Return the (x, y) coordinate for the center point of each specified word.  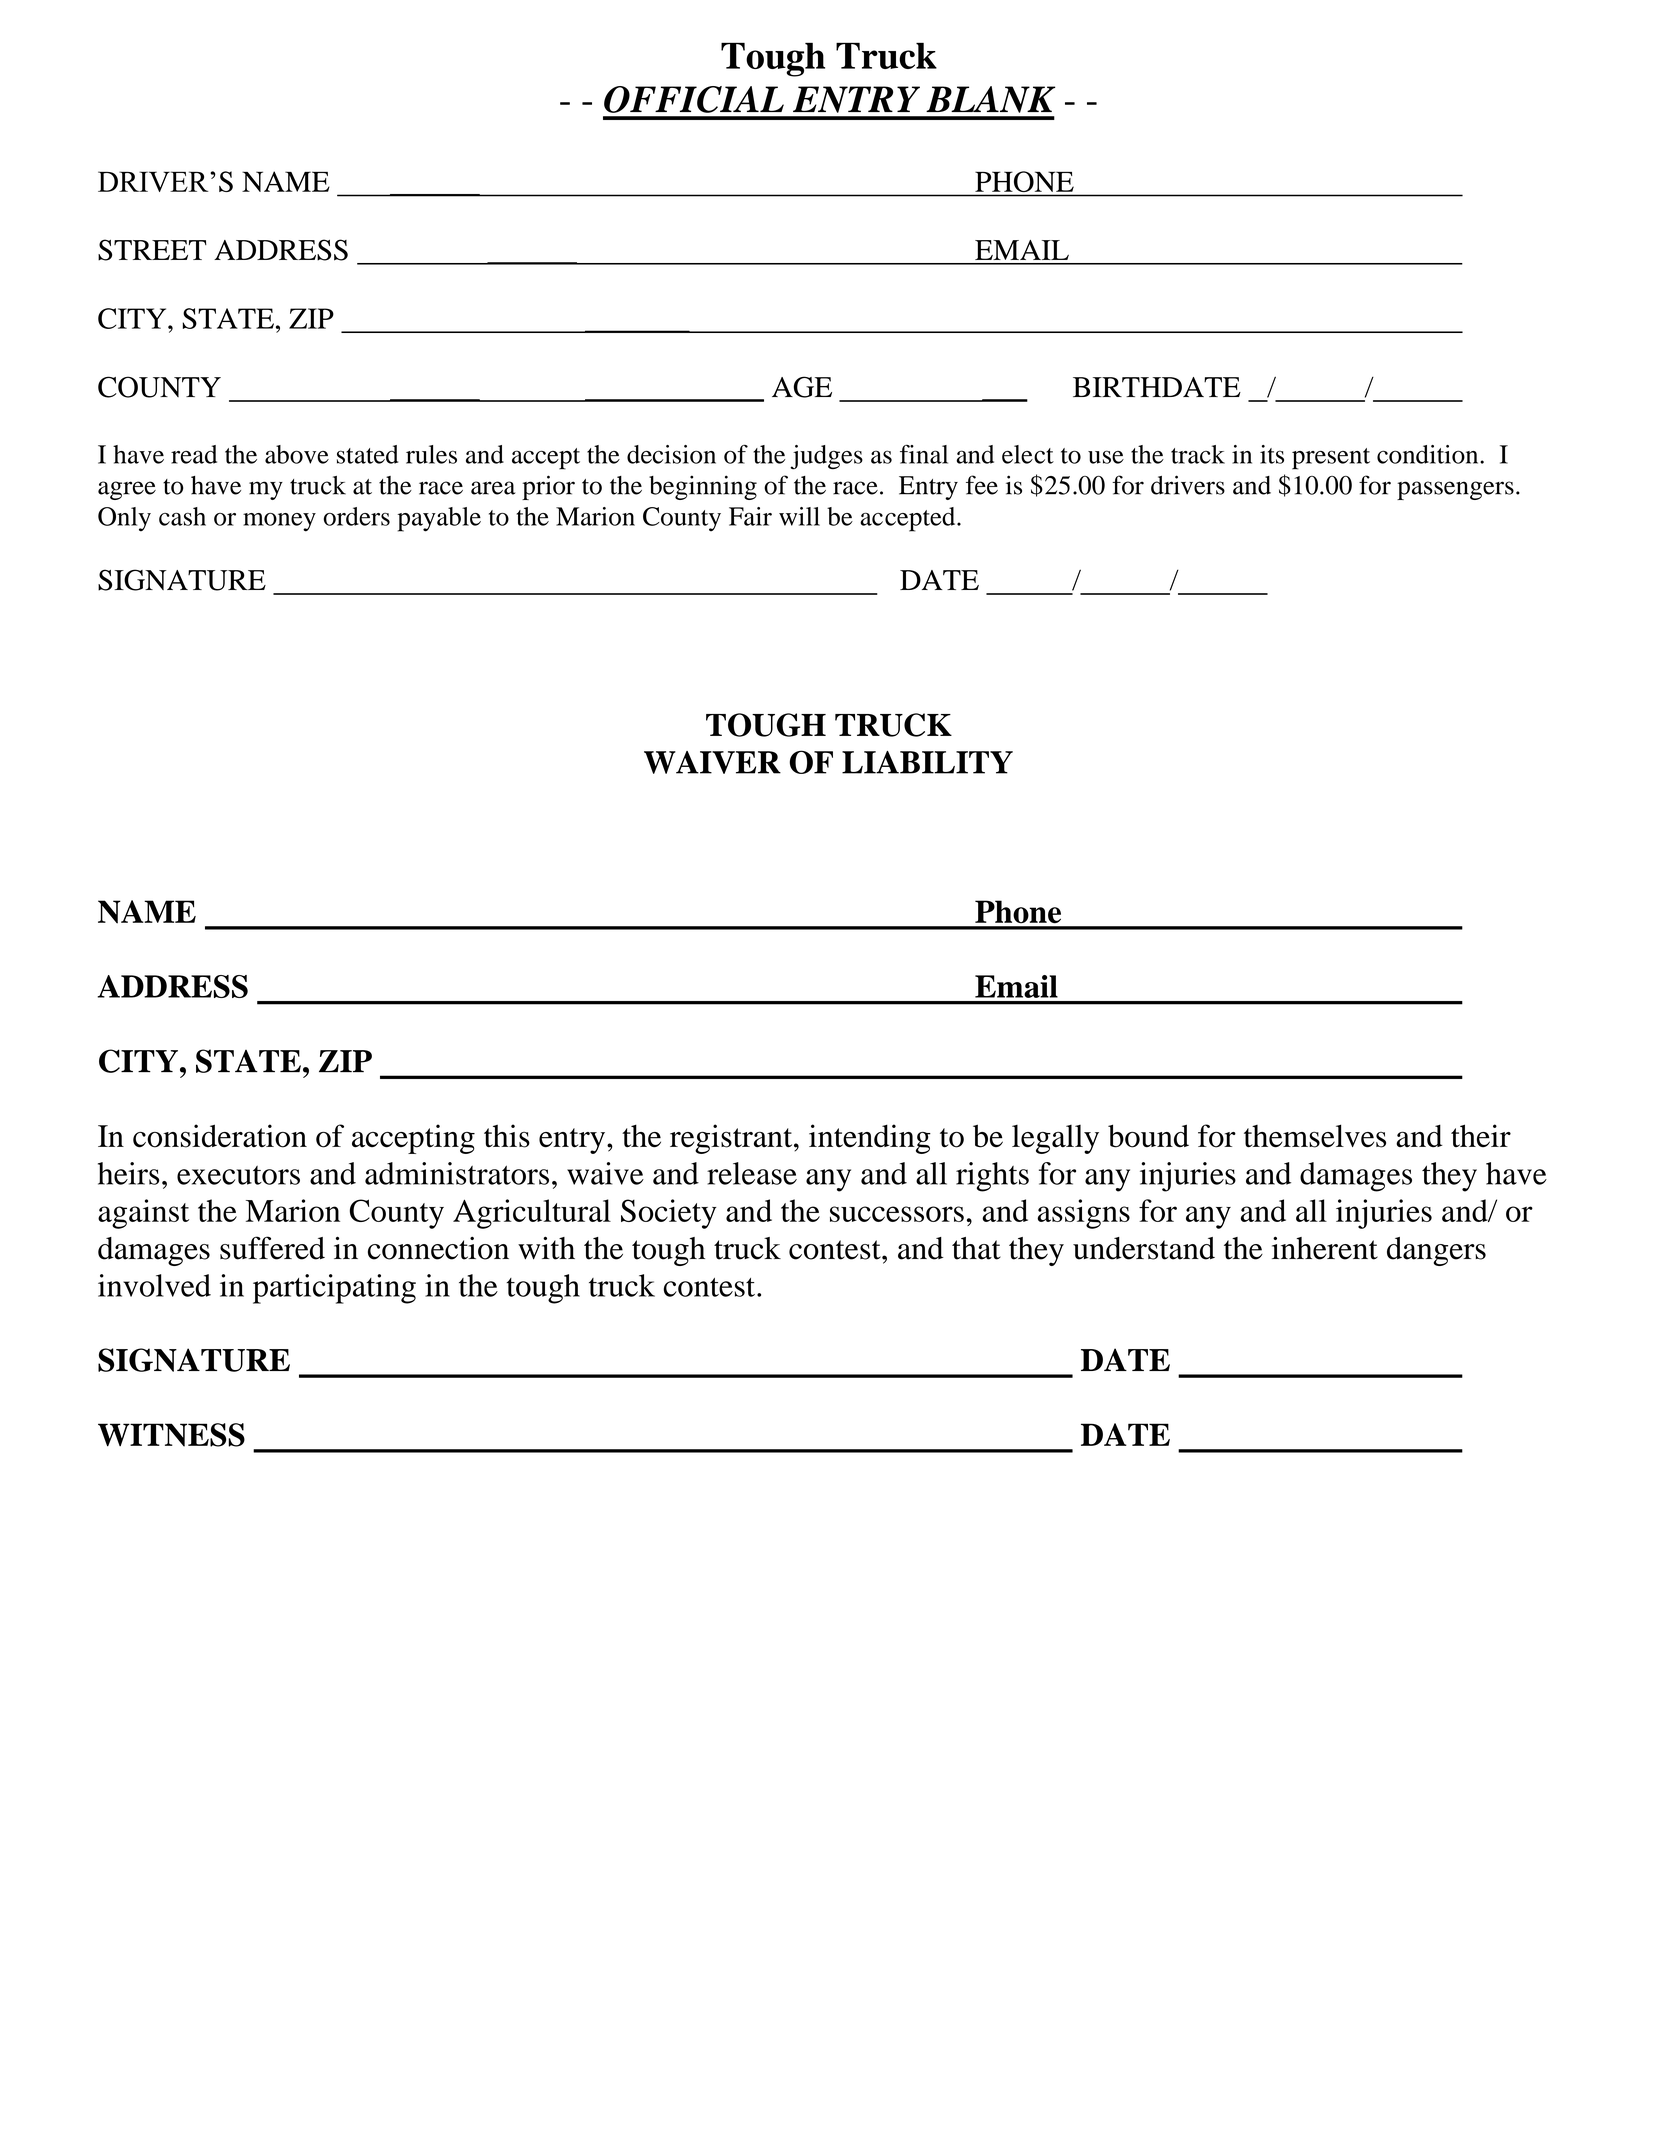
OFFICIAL (694, 99)
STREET (152, 250)
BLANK (990, 99)
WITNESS (171, 1435)
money (279, 522)
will (799, 516)
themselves (1315, 1136)
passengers (1455, 490)
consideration (220, 1136)
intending (870, 1139)
